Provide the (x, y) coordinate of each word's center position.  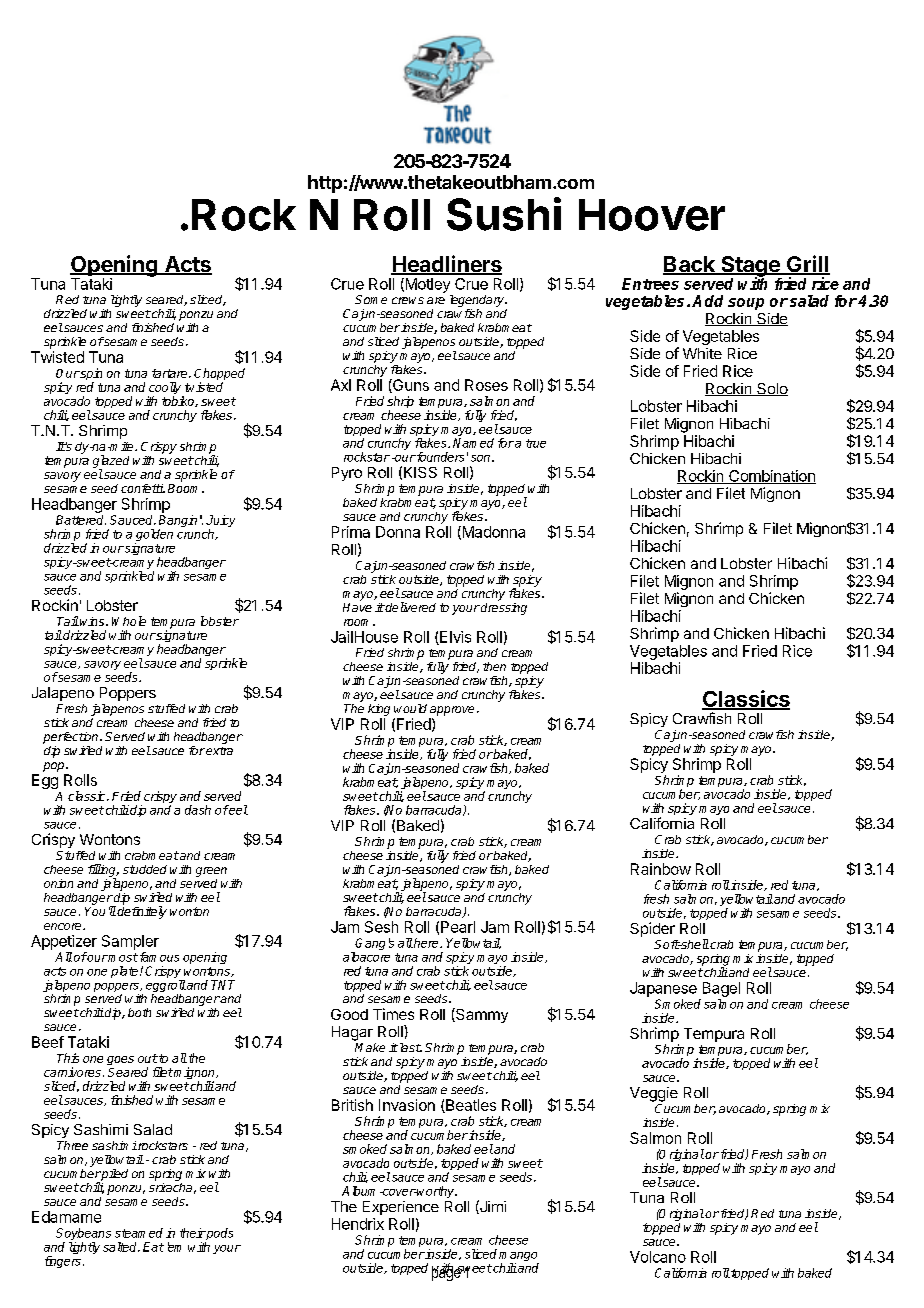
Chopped (219, 375)
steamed (139, 1233)
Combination (771, 477)
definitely (141, 911)
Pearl (458, 927)
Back (690, 265)
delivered (410, 607)
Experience (401, 1208)
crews (408, 300)
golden (154, 536)
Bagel (721, 989)
